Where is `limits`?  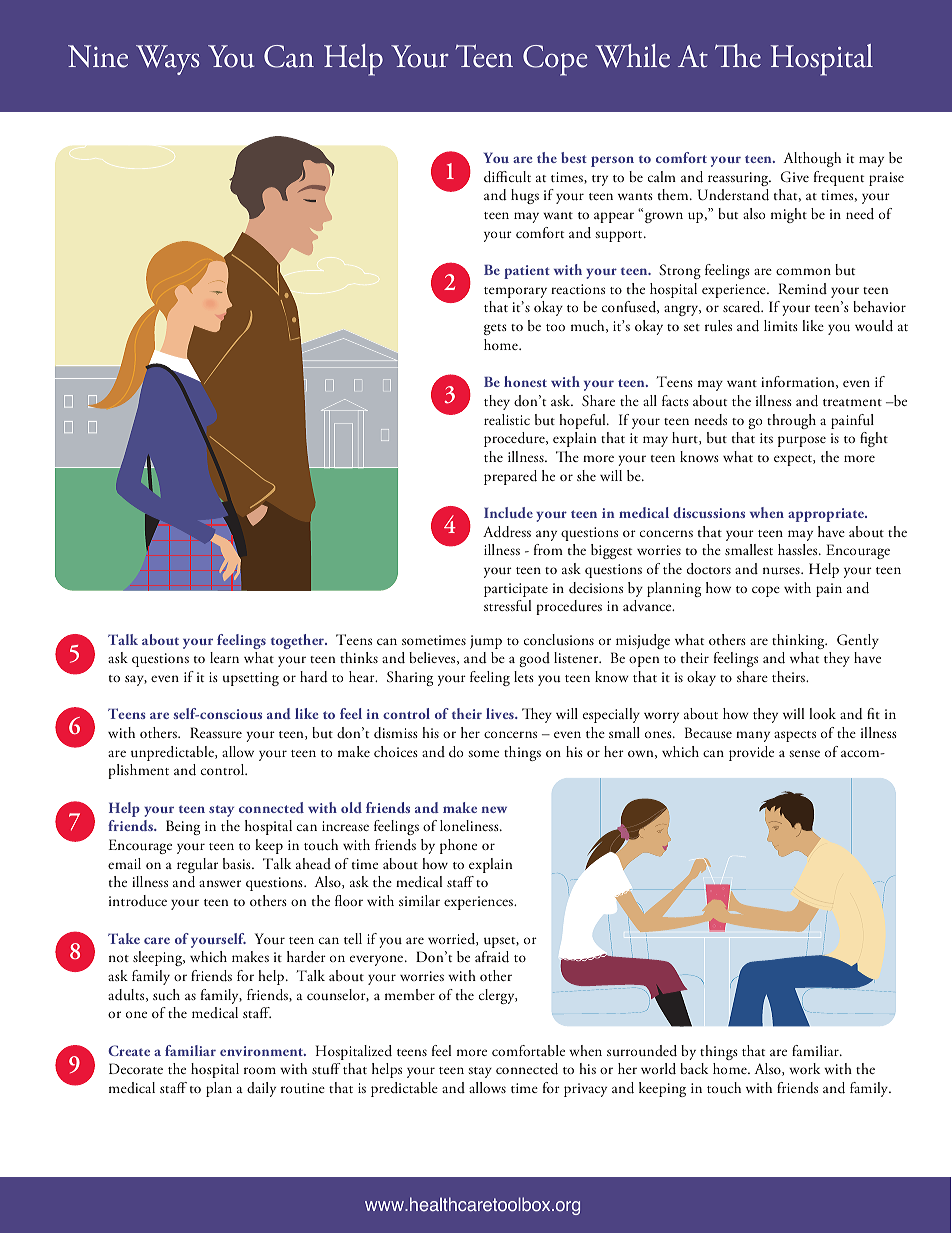
limits is located at coordinates (781, 325).
